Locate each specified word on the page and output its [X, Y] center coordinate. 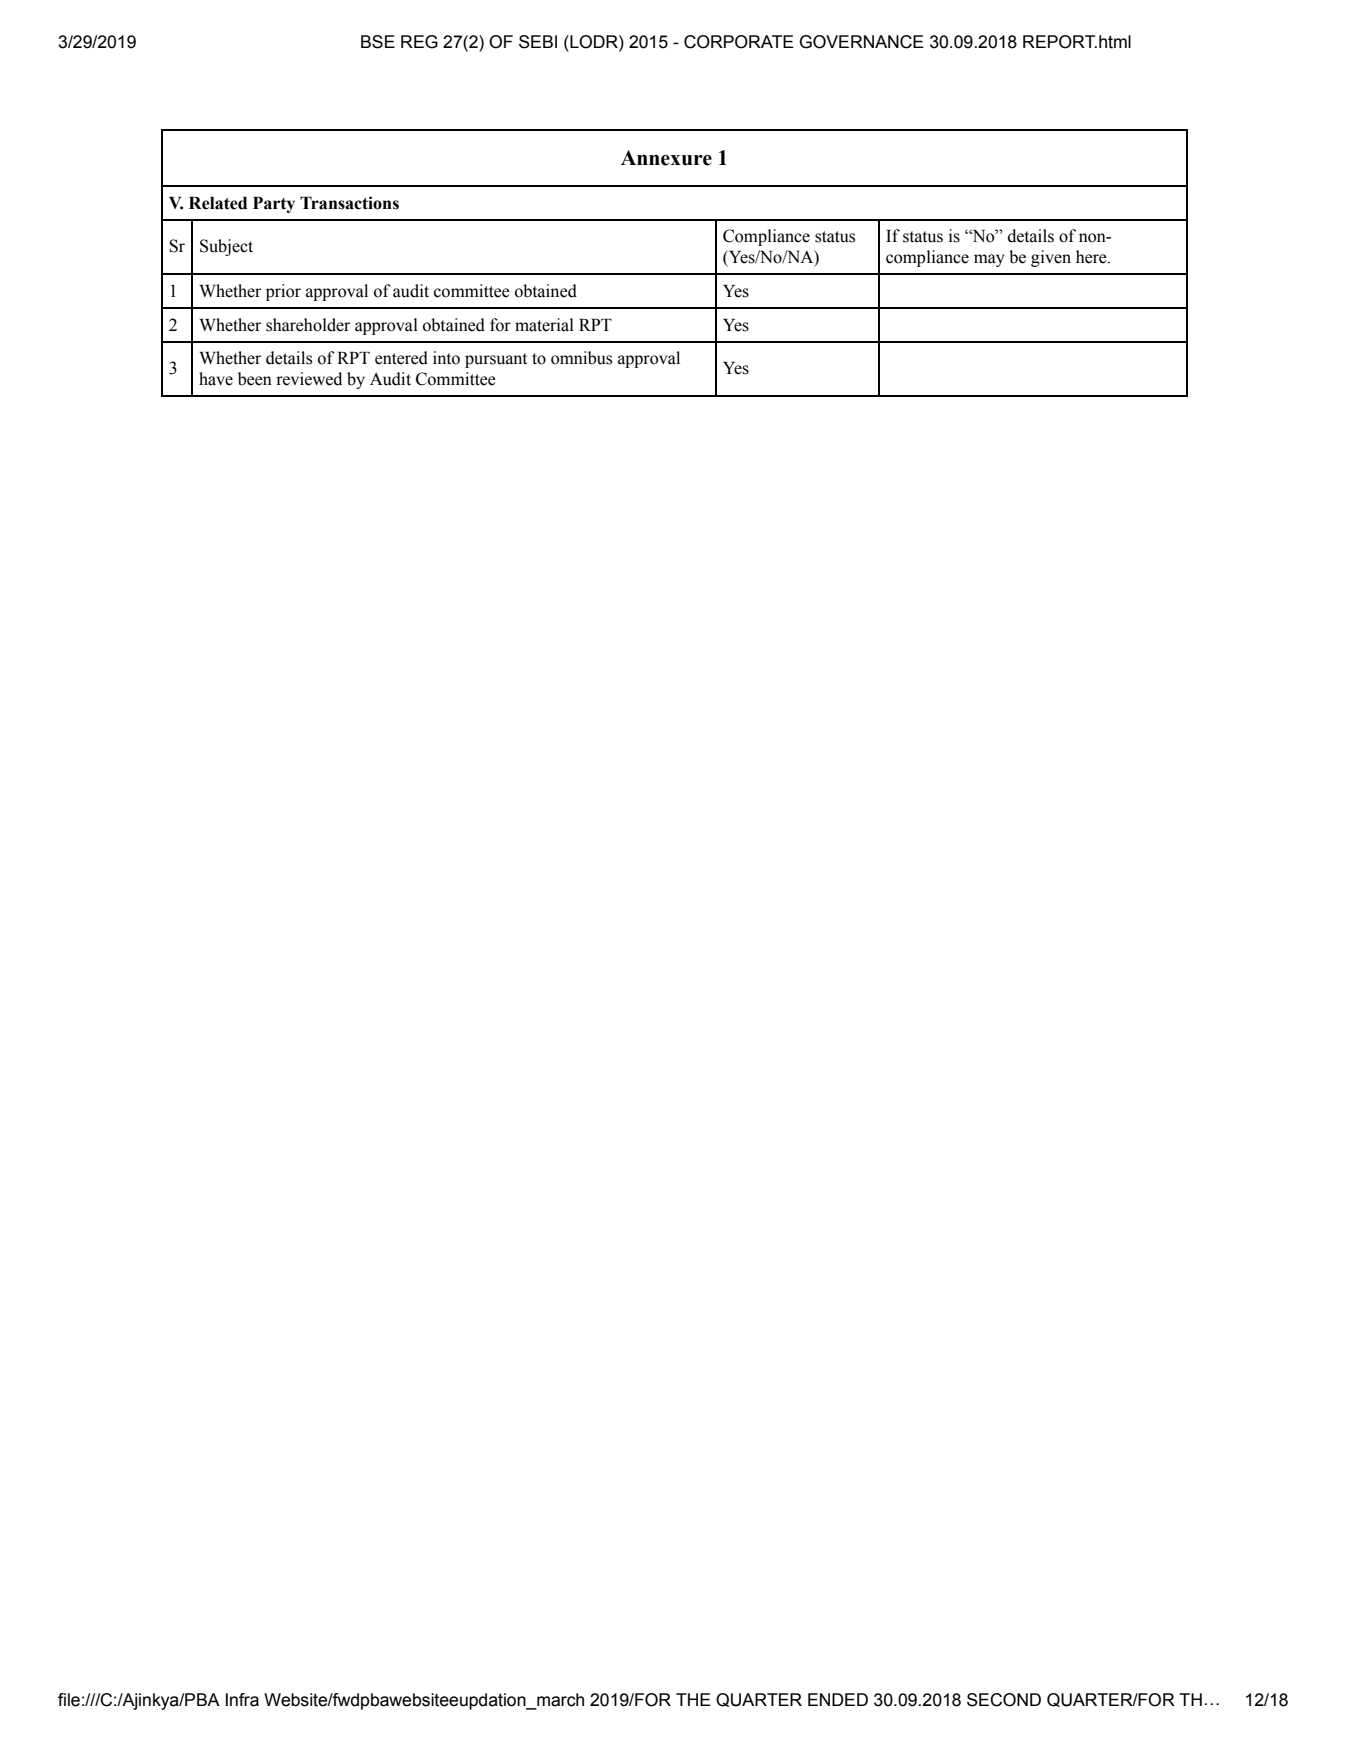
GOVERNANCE [862, 42]
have [216, 379]
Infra [242, 1700]
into [446, 358]
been [255, 379]
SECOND [1004, 1700]
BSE [378, 42]
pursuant [496, 360]
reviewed [309, 379]
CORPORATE [739, 42]
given [1051, 258]
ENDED [838, 1699]
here [1092, 257]
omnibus [581, 358]
